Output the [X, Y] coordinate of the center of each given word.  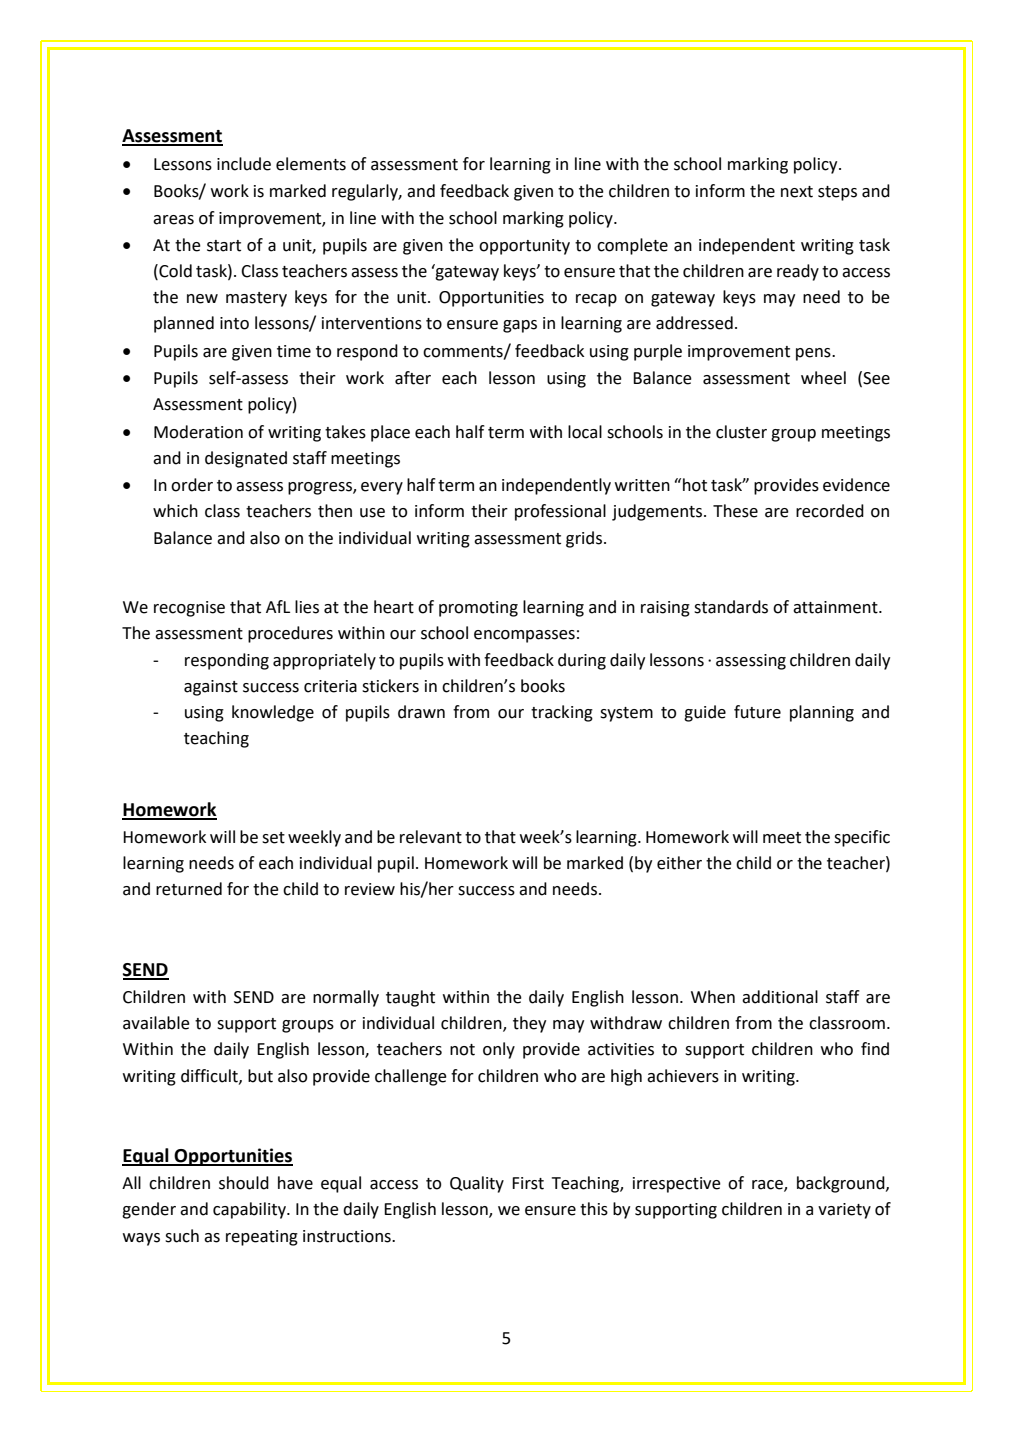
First [528, 1183]
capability [250, 1210]
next [797, 192]
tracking [562, 713]
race [768, 1186]
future [757, 712]
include [244, 164]
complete [632, 246]
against [211, 688]
